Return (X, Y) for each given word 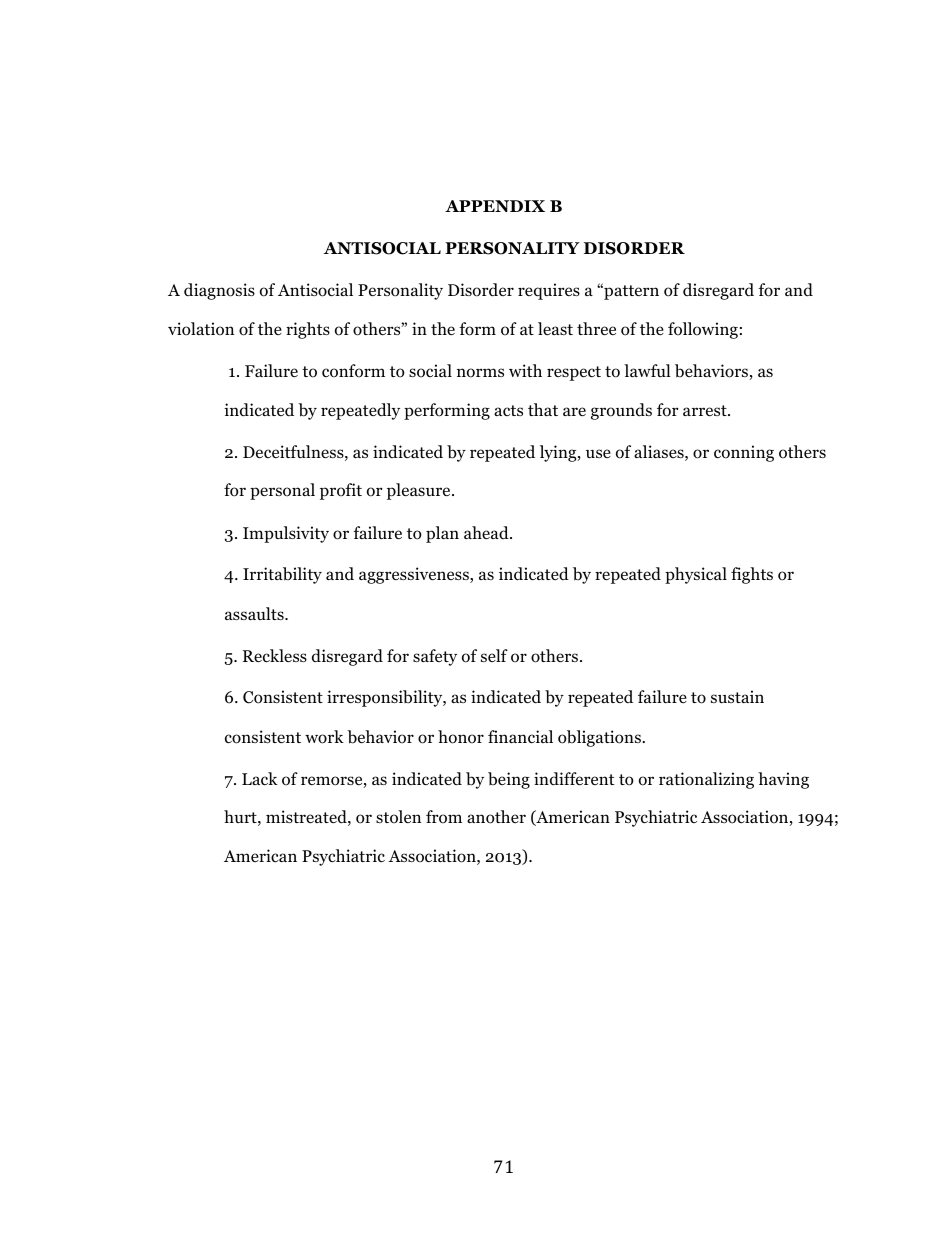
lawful (647, 370)
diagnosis (219, 291)
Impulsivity (286, 534)
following (703, 330)
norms (480, 373)
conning (744, 453)
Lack (260, 778)
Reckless (275, 656)
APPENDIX (495, 206)
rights (308, 330)
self (494, 655)
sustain (737, 696)
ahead (487, 532)
